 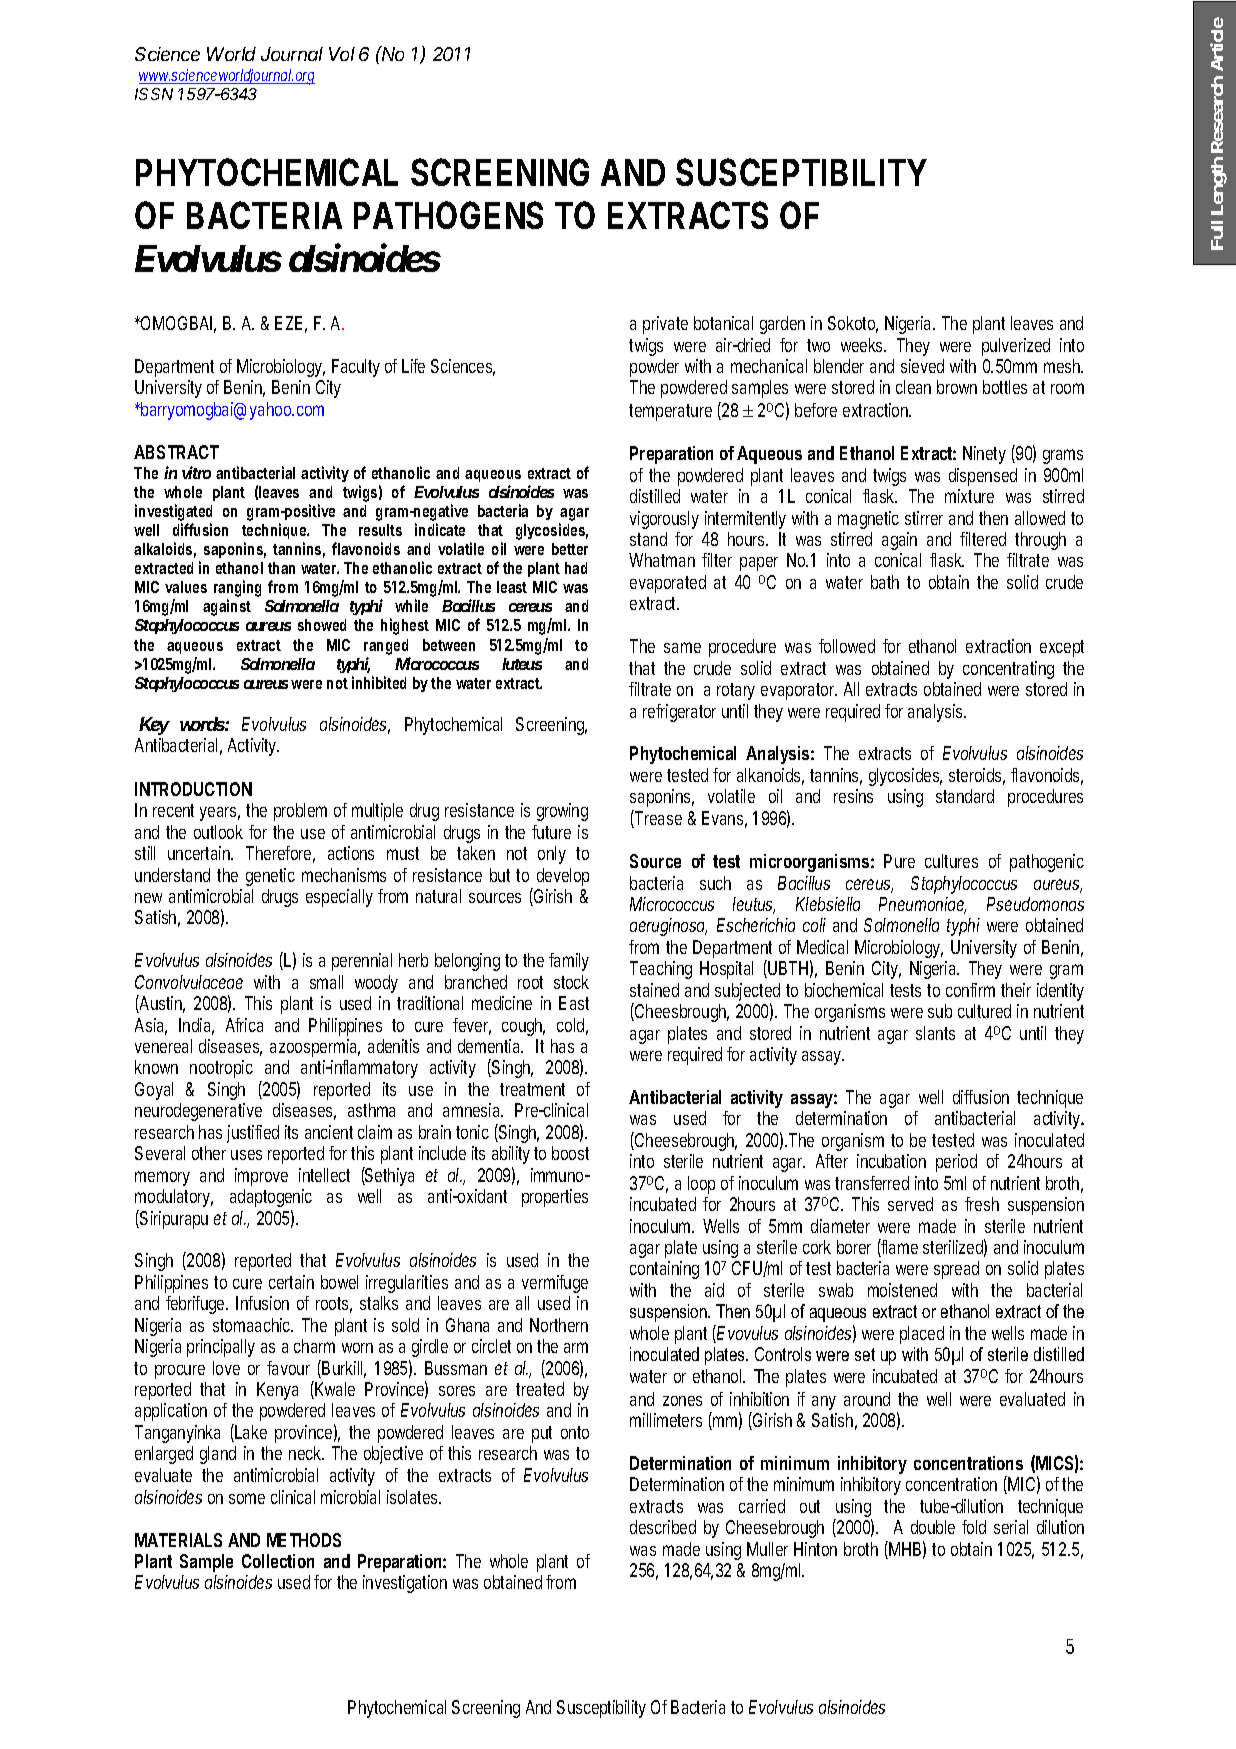 What do you see at coordinates (562, 812) in the screenshot?
I see `growing` at bounding box center [562, 812].
